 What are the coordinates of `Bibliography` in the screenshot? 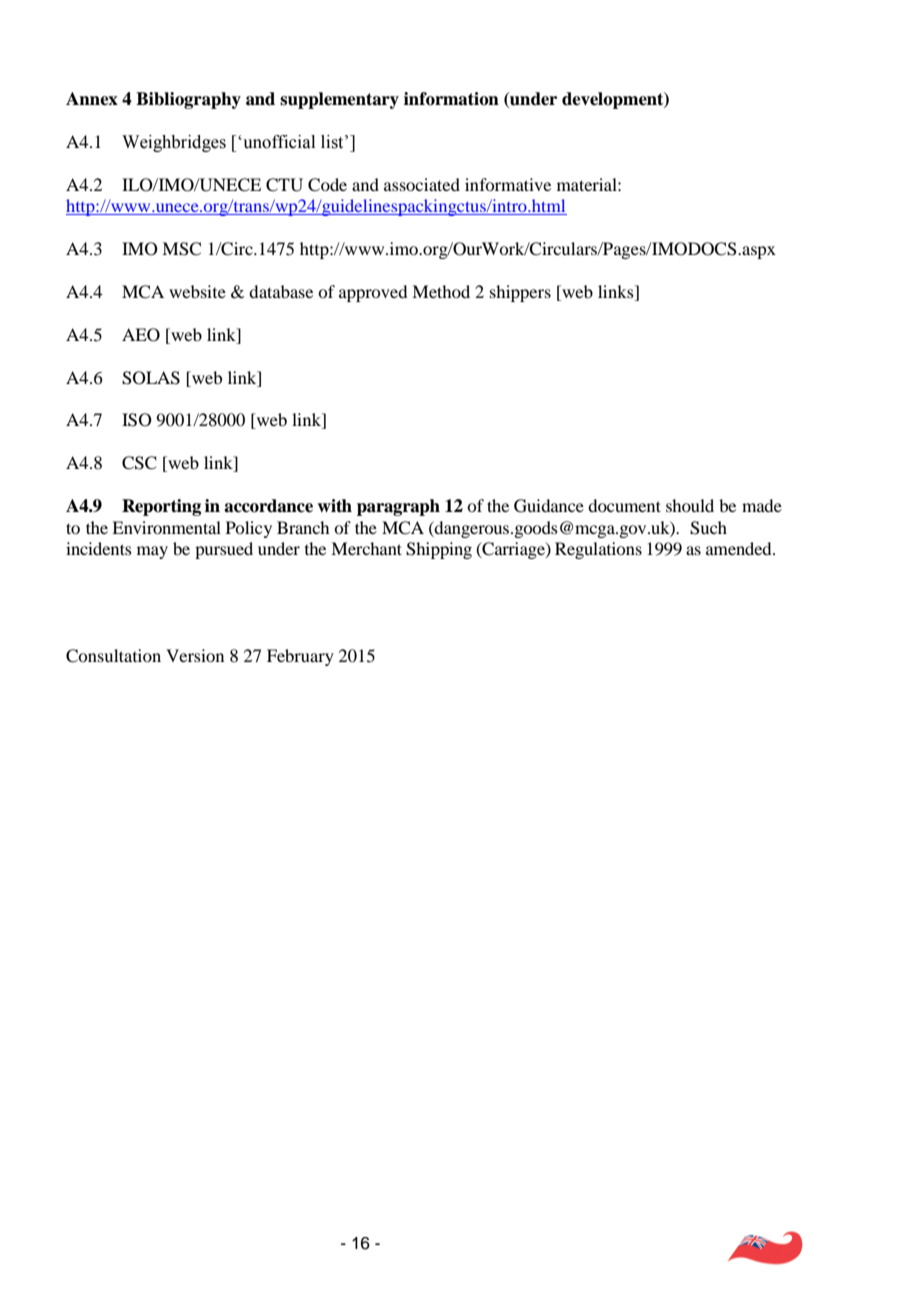 It's located at (188, 100).
